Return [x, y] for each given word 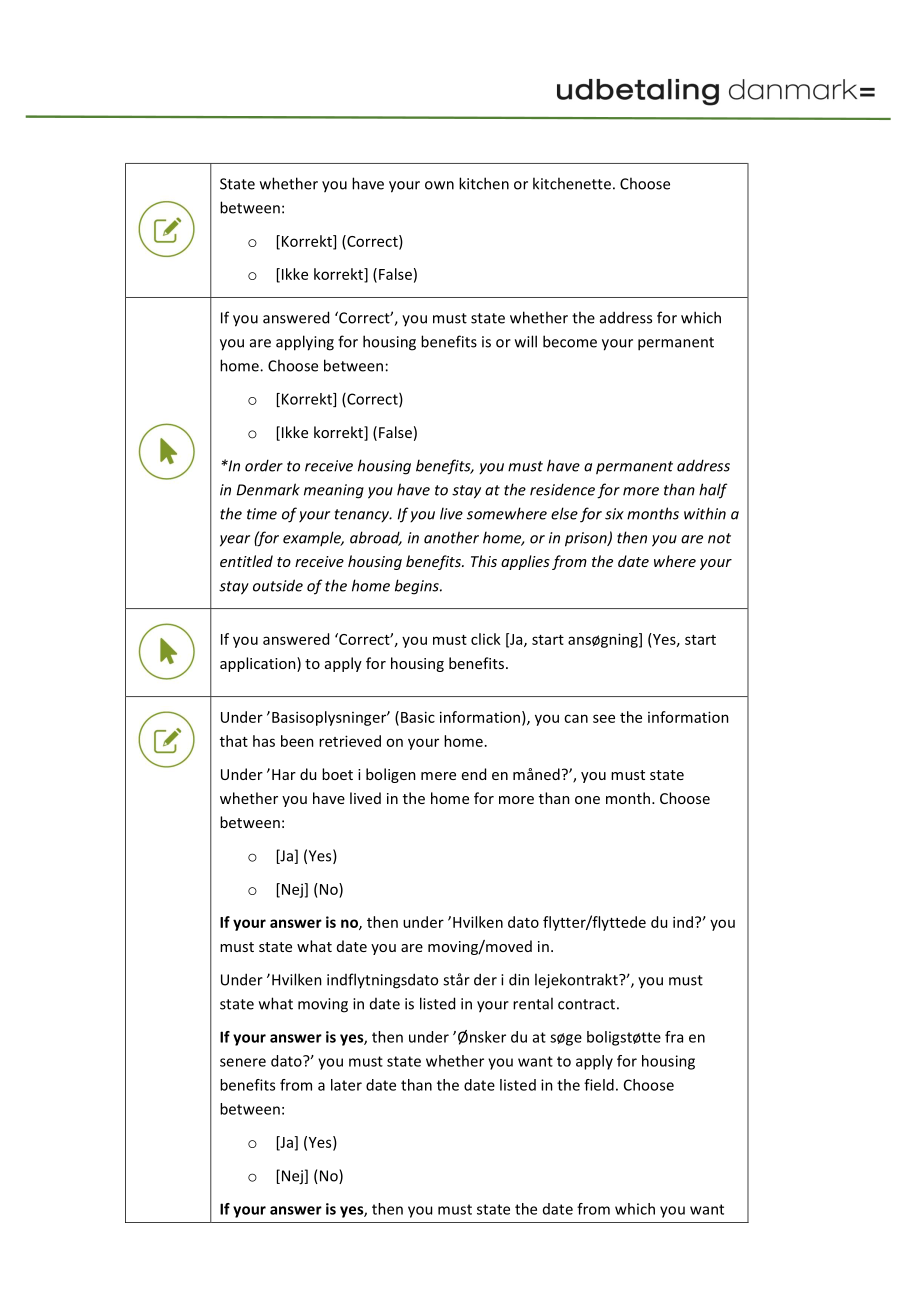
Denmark [268, 489]
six [614, 514]
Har [284, 774]
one [587, 800]
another [451, 537]
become [570, 341]
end [474, 774]
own [439, 185]
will [526, 341]
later [346, 1085]
